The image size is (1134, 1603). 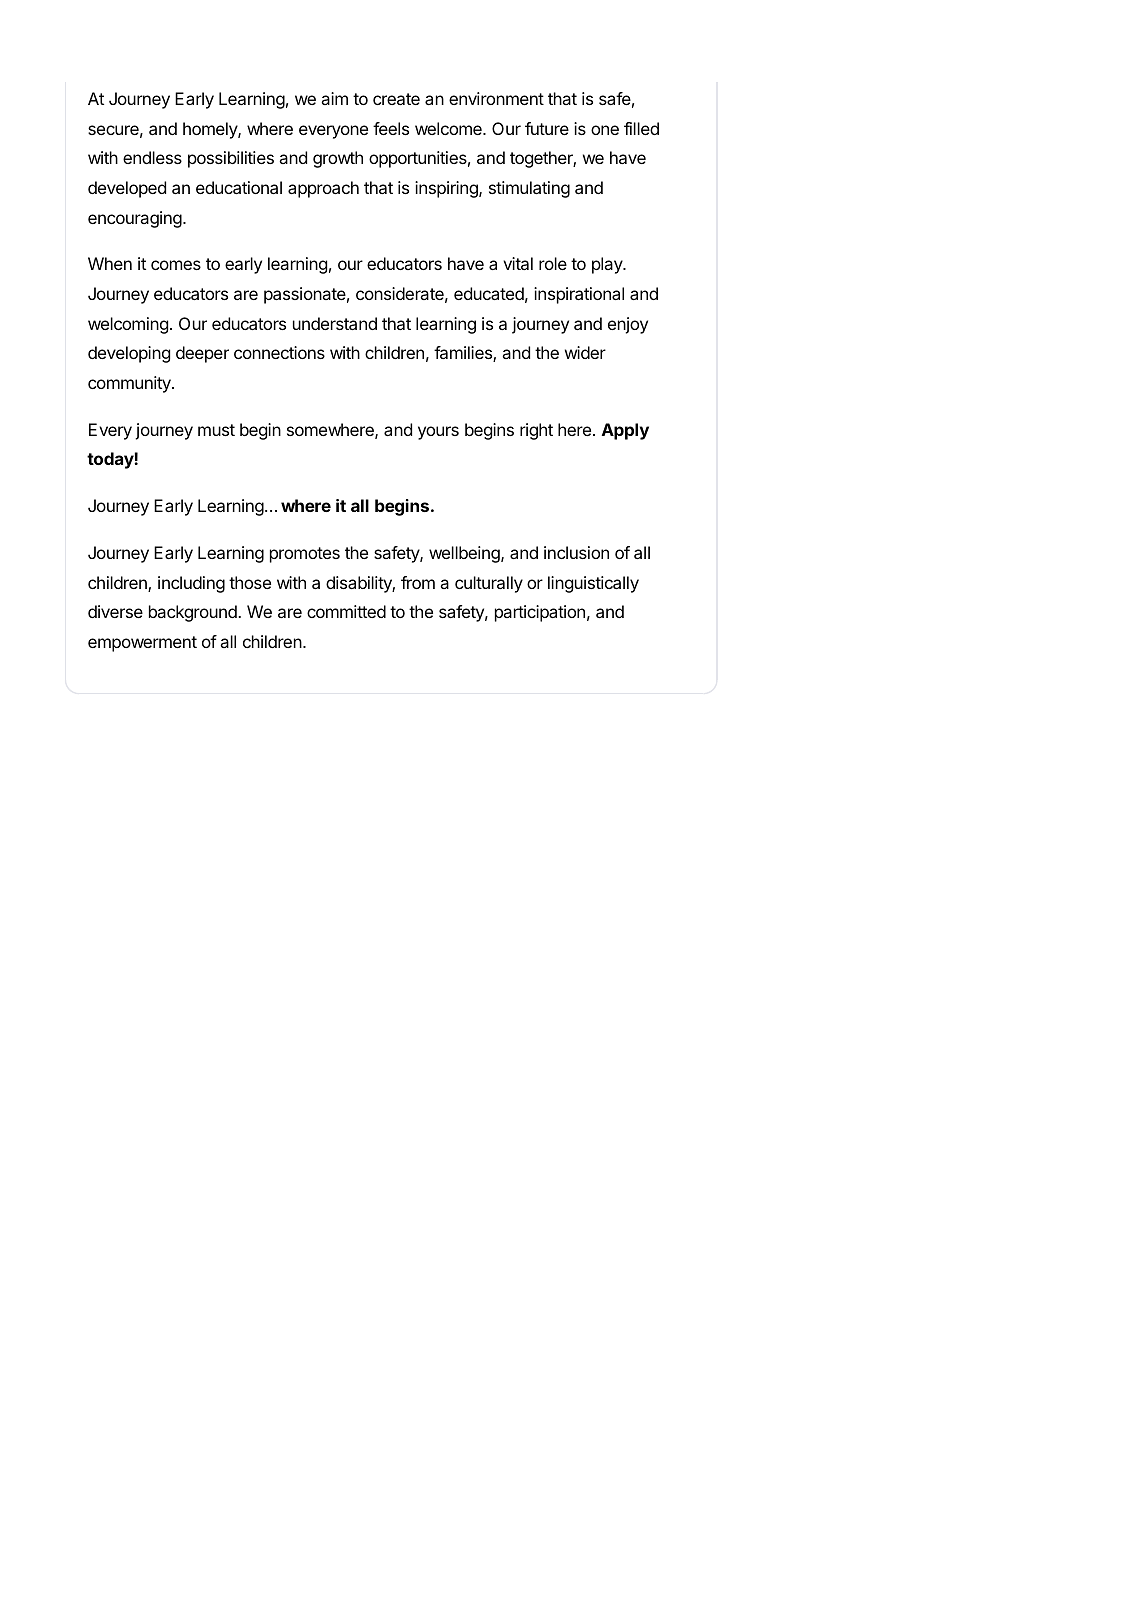 What do you see at coordinates (194, 613) in the screenshot?
I see `background` at bounding box center [194, 613].
